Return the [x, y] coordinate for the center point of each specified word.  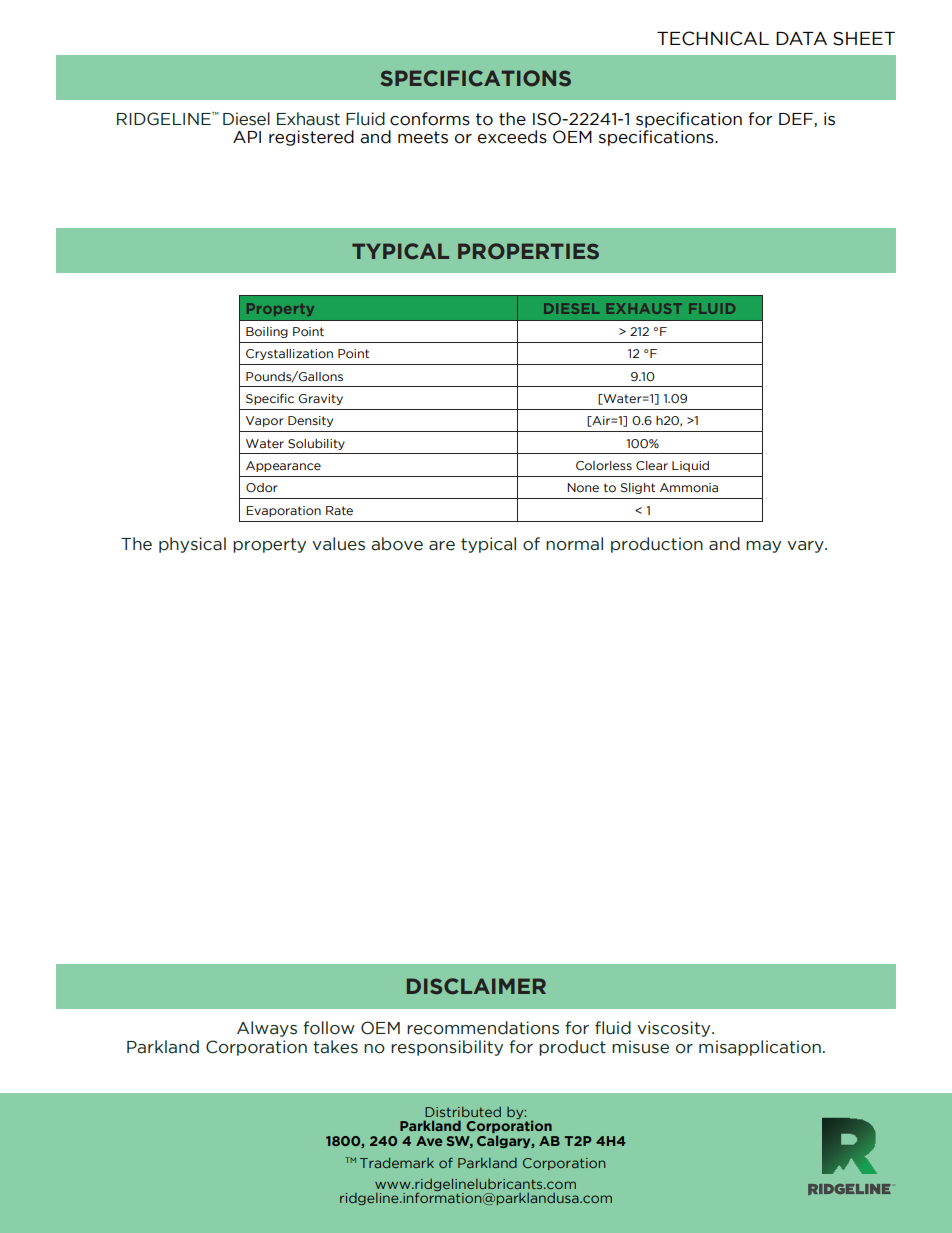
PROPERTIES [528, 251]
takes [335, 1047]
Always [267, 1029]
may [763, 547]
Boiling [267, 332]
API [247, 137]
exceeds [512, 137]
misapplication [760, 1048]
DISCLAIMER [476, 986]
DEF [797, 120]
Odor [262, 488]
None [583, 488]
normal [574, 544]
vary [806, 547]
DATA [801, 38]
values [338, 544]
